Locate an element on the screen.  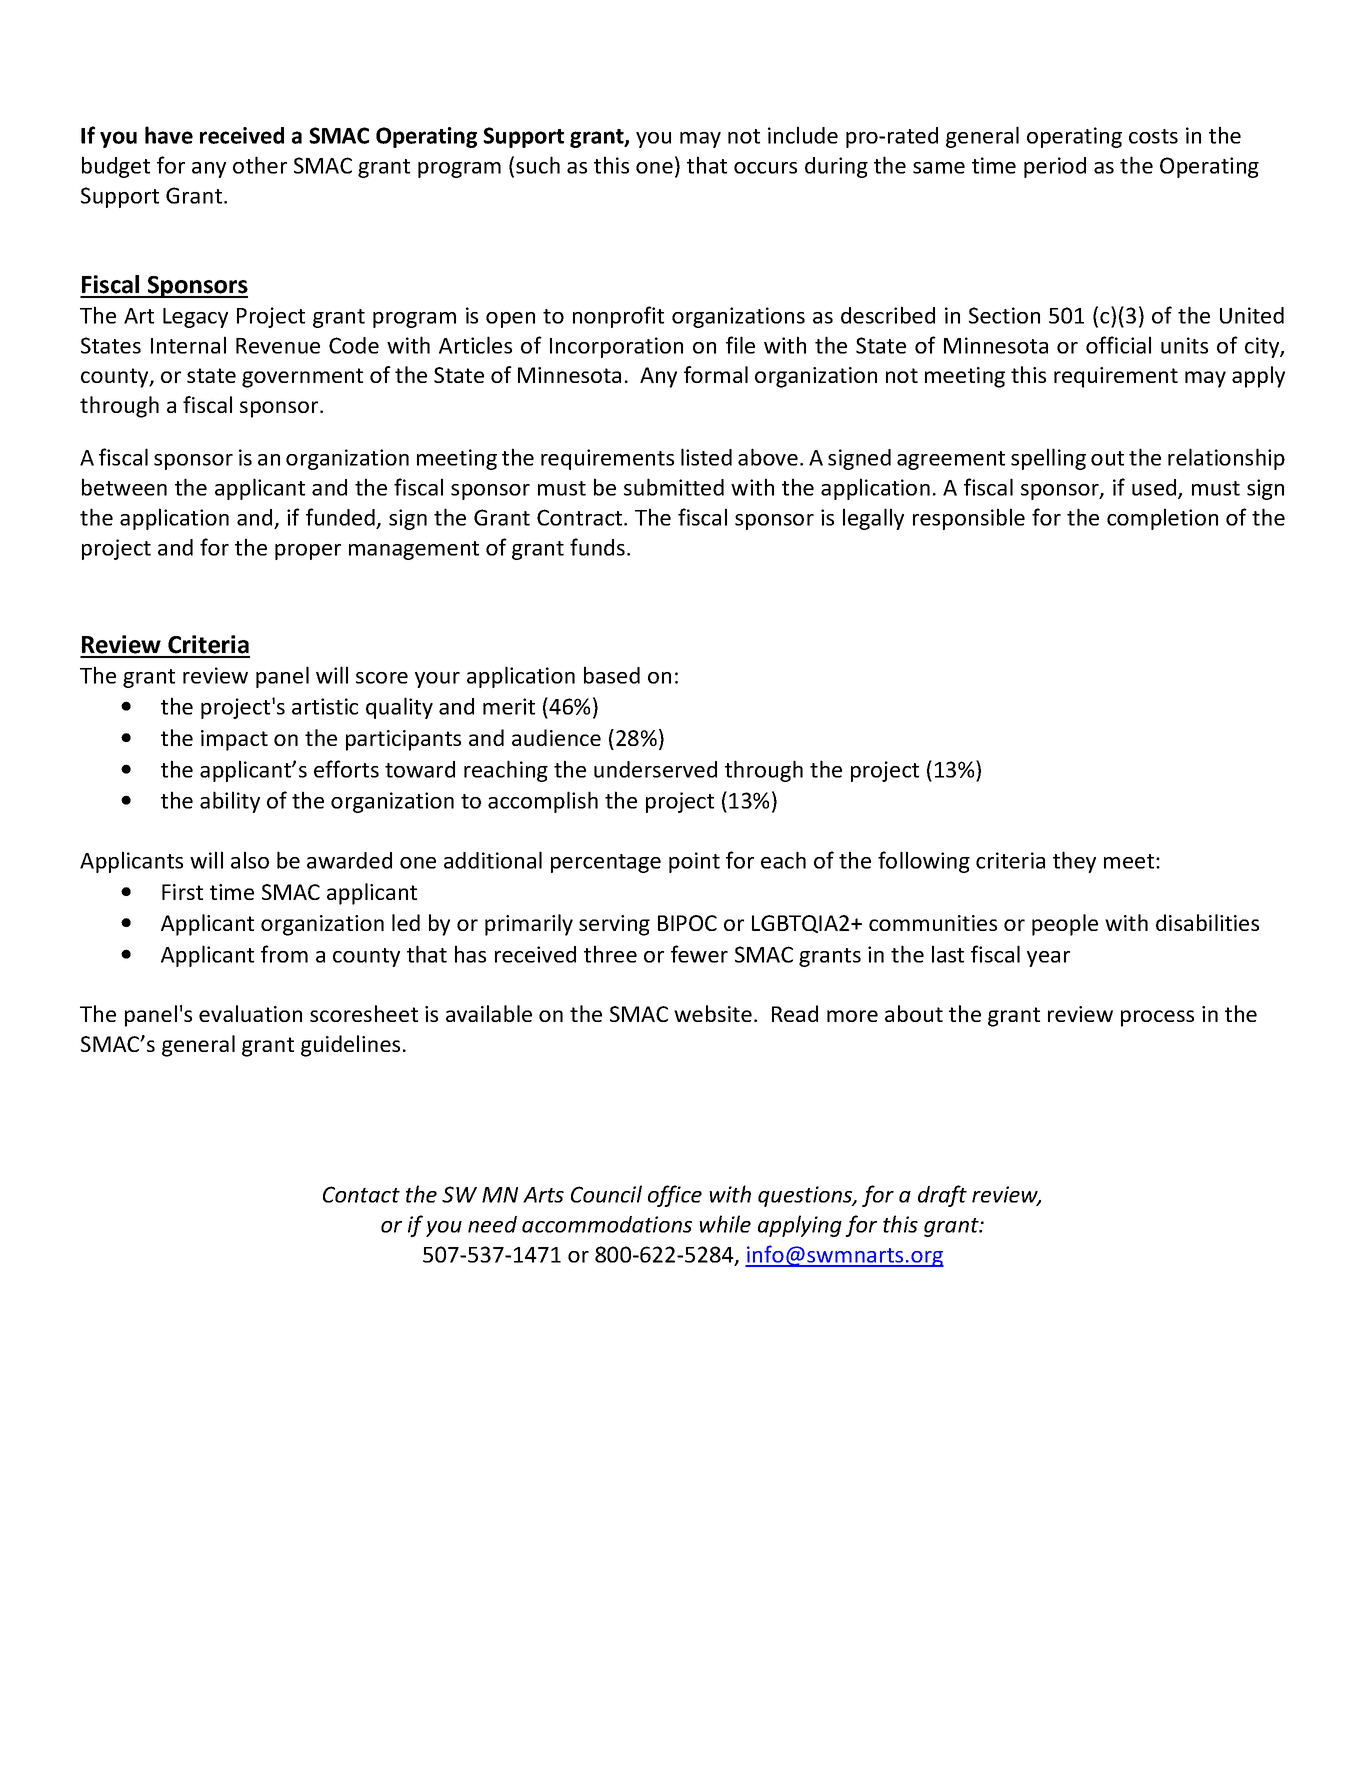
occurs is located at coordinates (765, 168).
